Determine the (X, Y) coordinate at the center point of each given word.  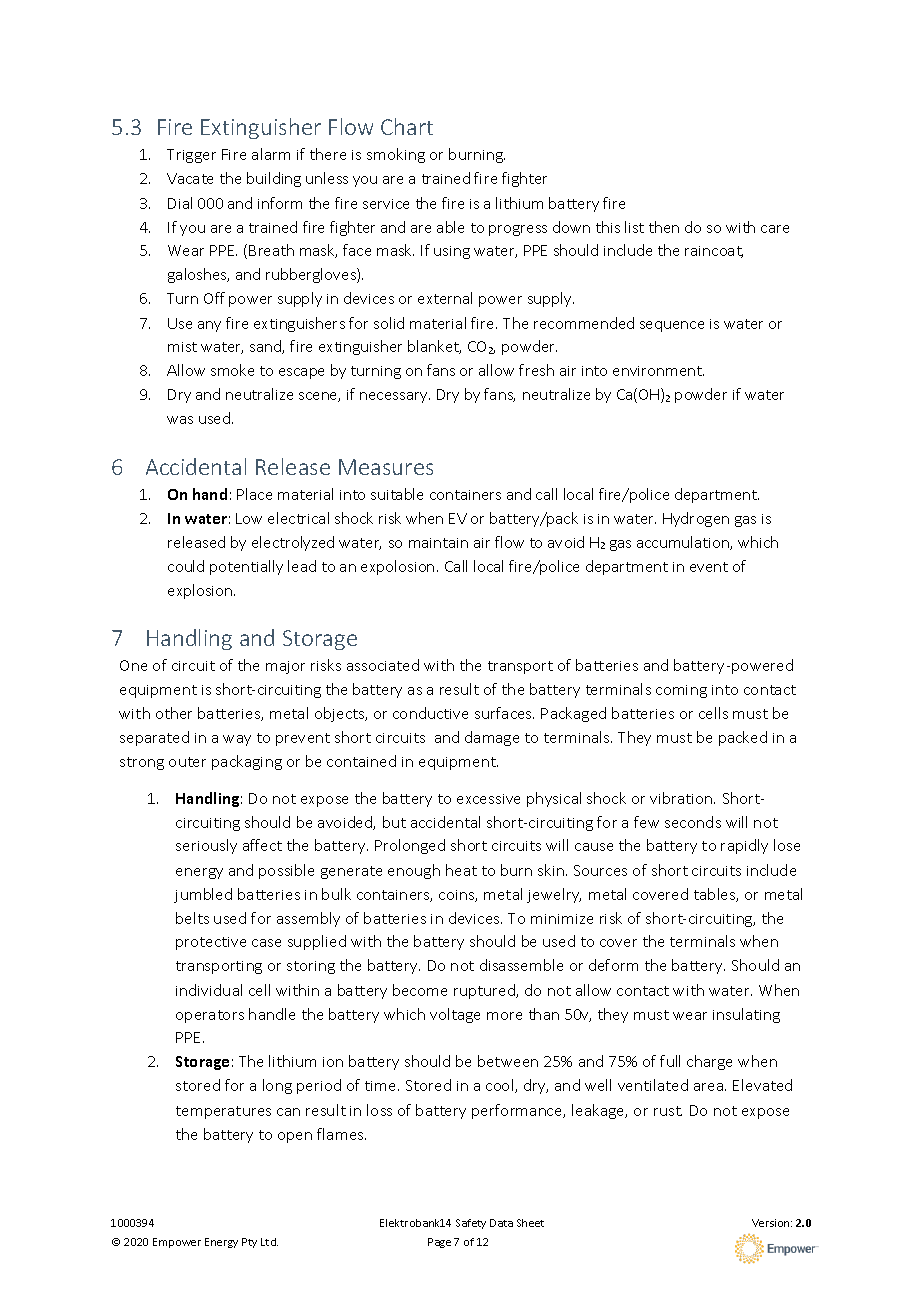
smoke (232, 370)
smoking (396, 155)
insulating (746, 1015)
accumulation (684, 543)
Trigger (191, 156)
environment (658, 371)
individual (209, 990)
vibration (682, 798)
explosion (201, 591)
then (664, 227)
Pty (249, 1243)
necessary (395, 397)
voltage (455, 1015)
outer (187, 762)
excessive (488, 799)
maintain (438, 543)
